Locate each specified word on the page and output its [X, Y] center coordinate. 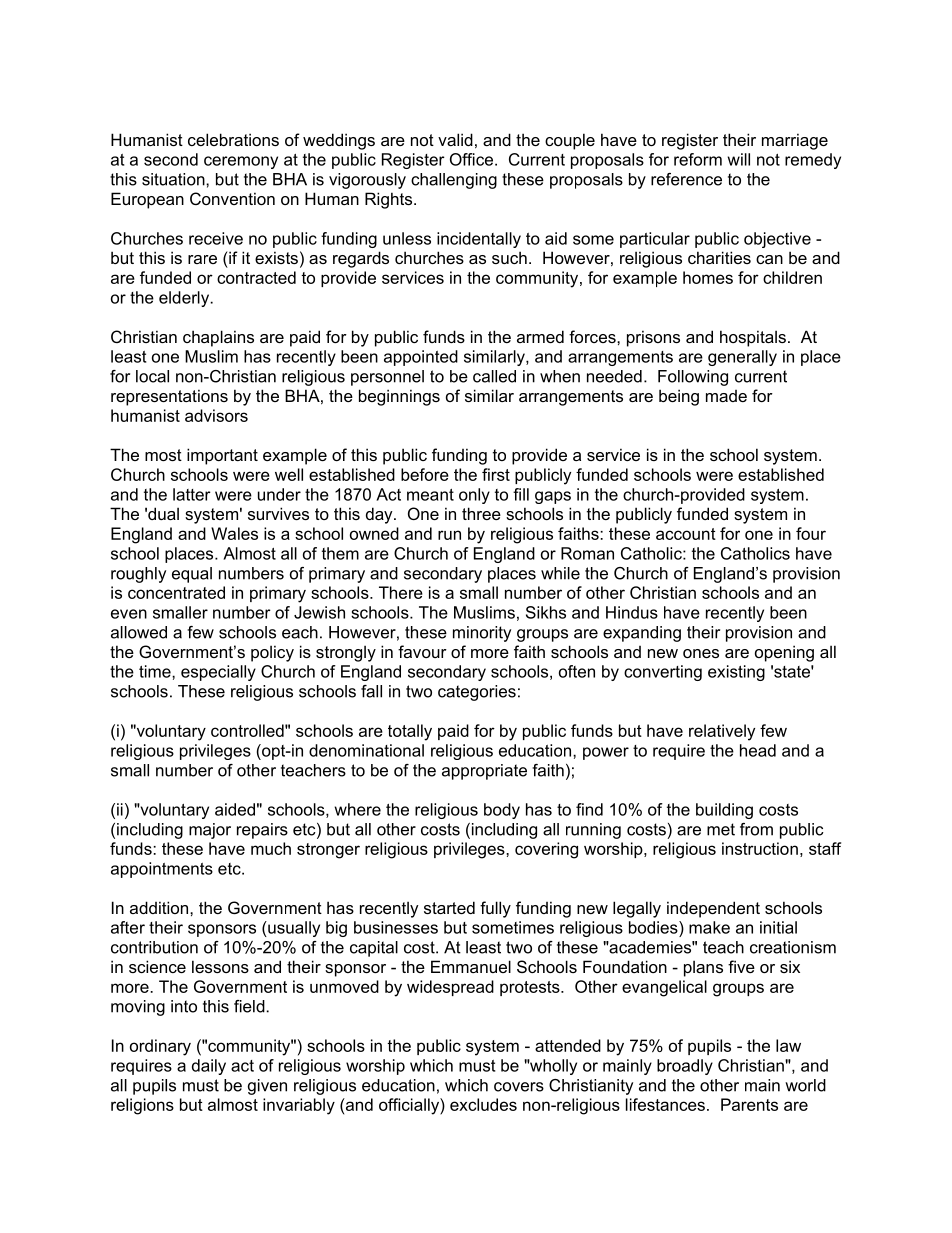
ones [701, 653]
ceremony [241, 162]
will [738, 159]
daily [209, 1067]
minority [482, 634]
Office [471, 159]
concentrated [176, 592]
